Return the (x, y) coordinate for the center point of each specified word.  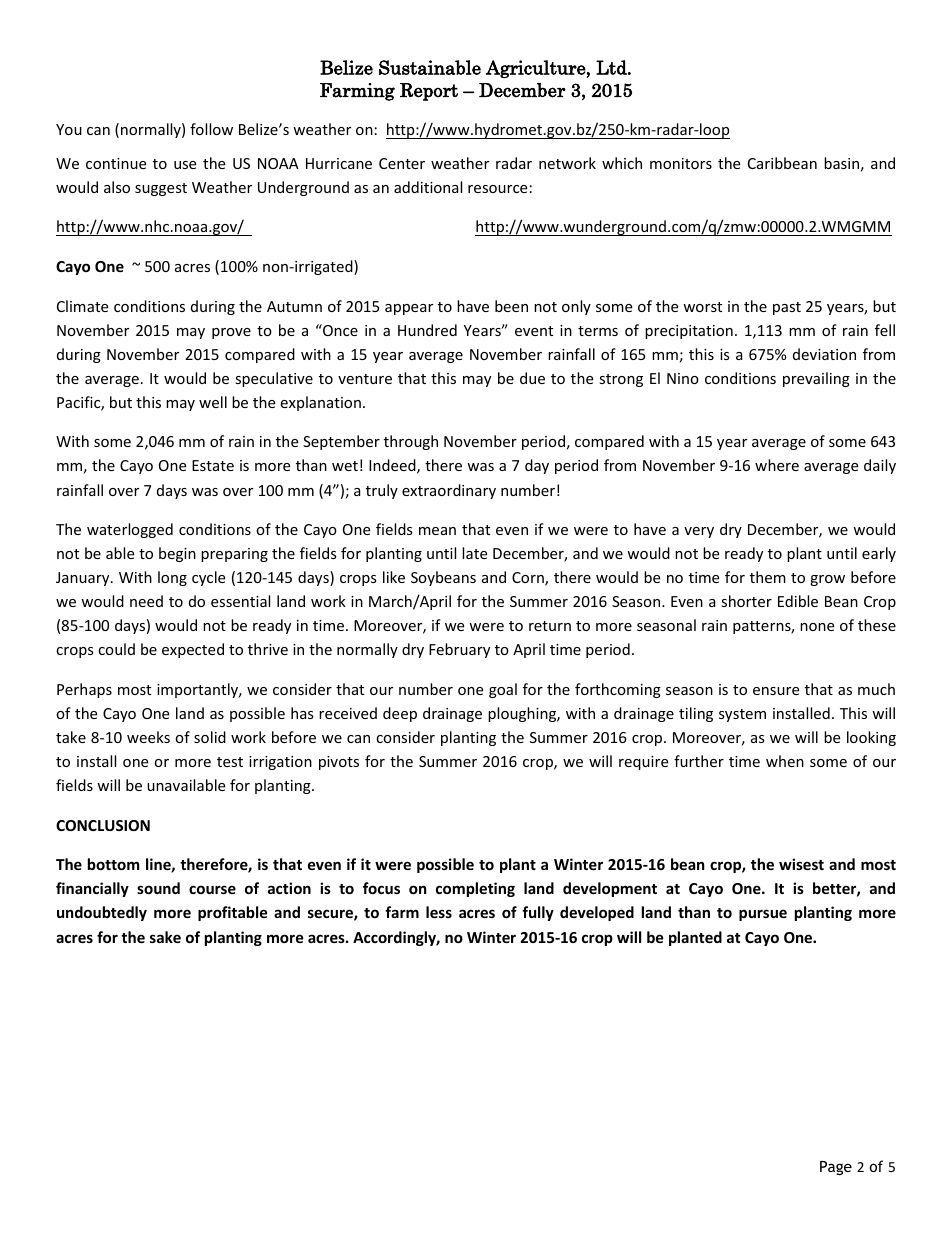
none (817, 627)
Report (429, 92)
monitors (681, 163)
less (439, 912)
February (459, 650)
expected (193, 650)
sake (165, 937)
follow (211, 129)
